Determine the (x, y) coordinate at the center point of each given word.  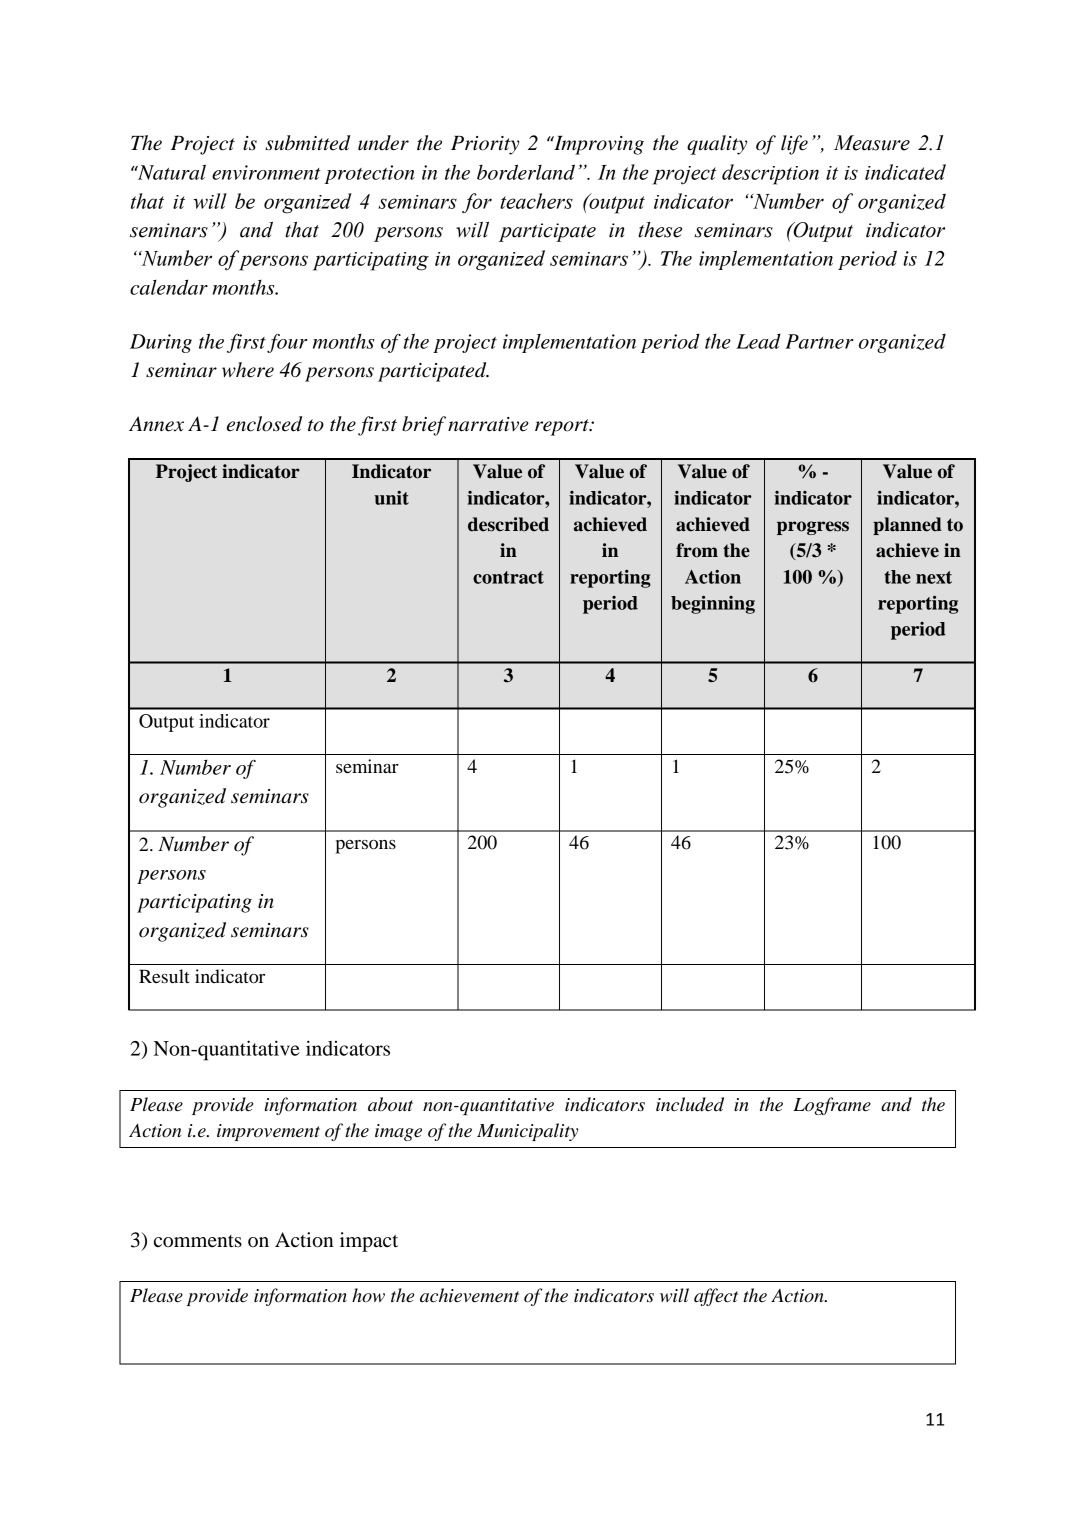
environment (266, 172)
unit (391, 498)
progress (813, 528)
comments (198, 1241)
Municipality (527, 1132)
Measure (872, 143)
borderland (526, 172)
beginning (713, 604)
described (508, 524)
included (690, 1104)
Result (164, 976)
